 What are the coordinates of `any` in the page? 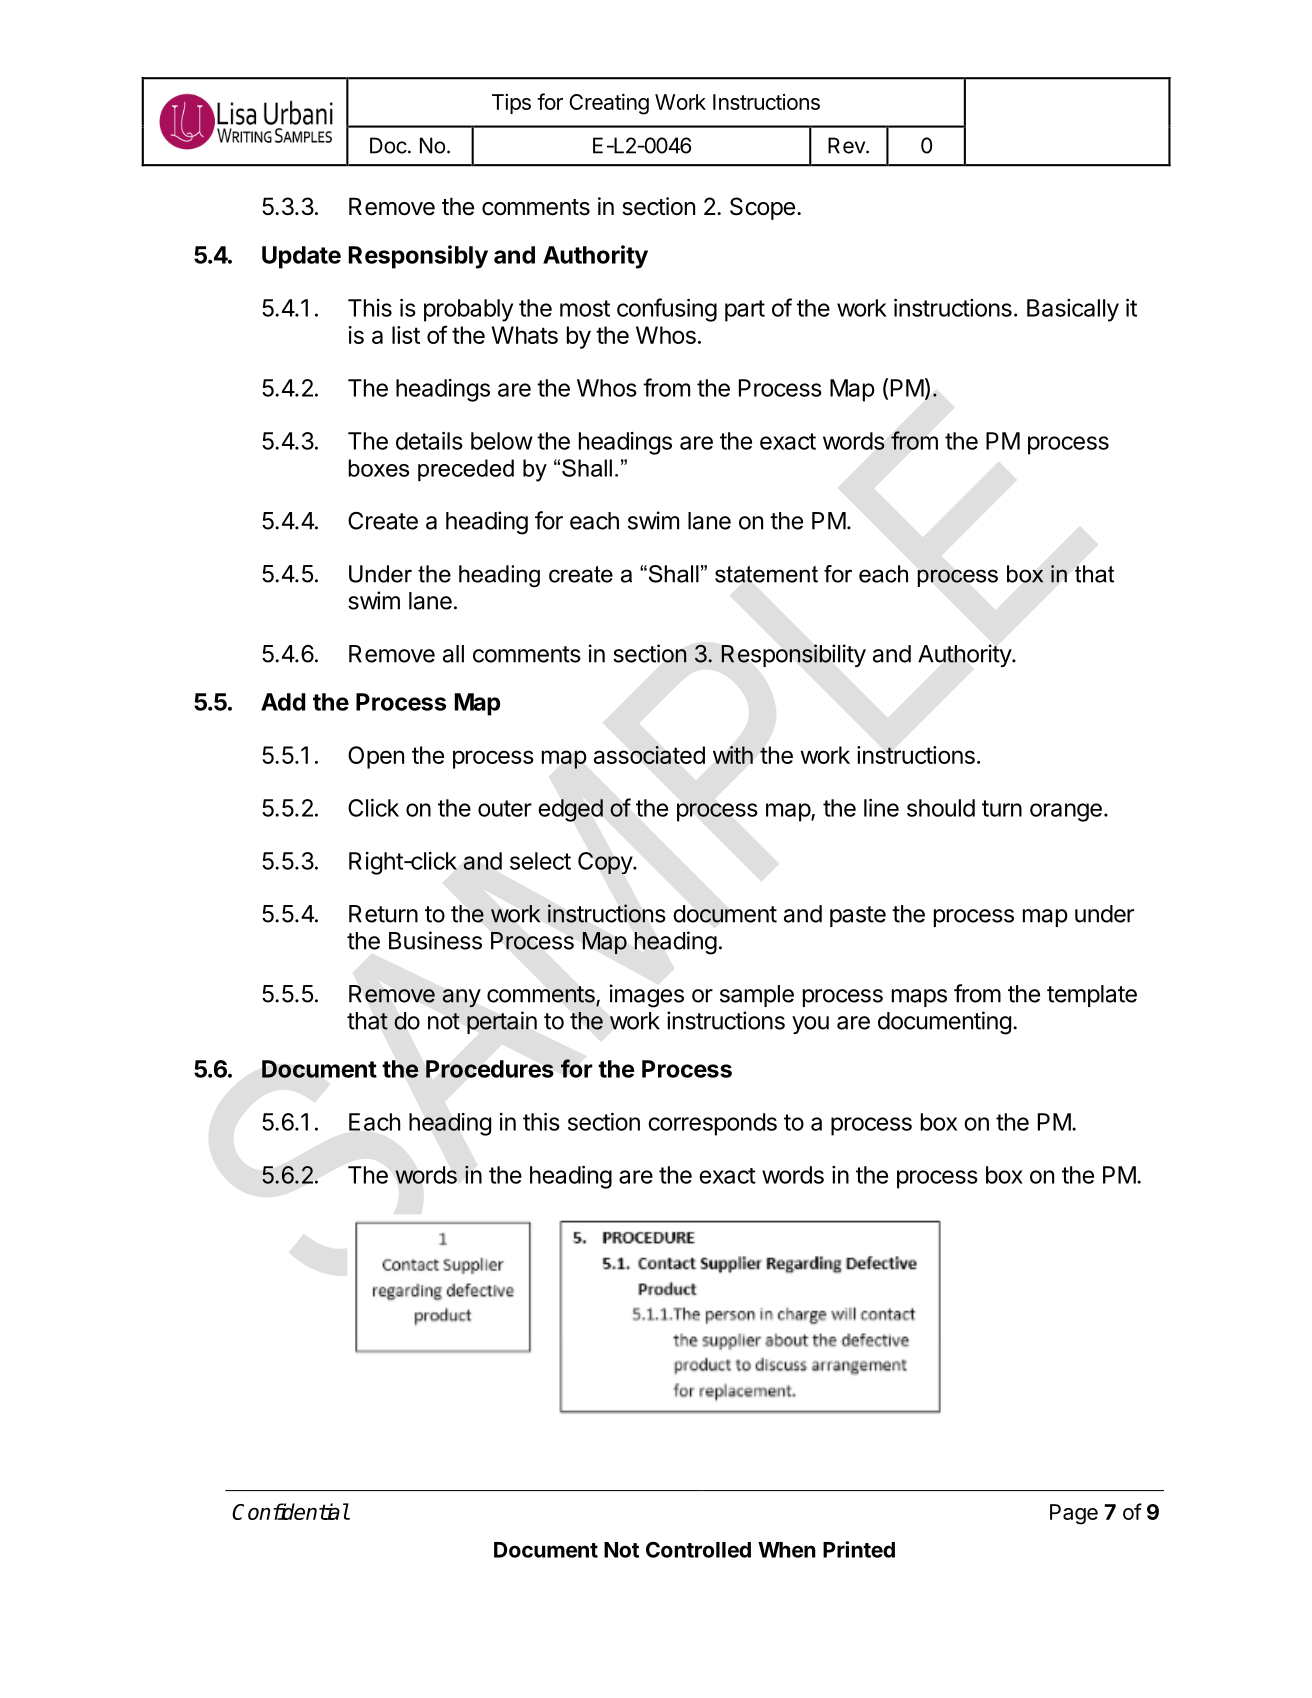 It's located at (462, 998).
